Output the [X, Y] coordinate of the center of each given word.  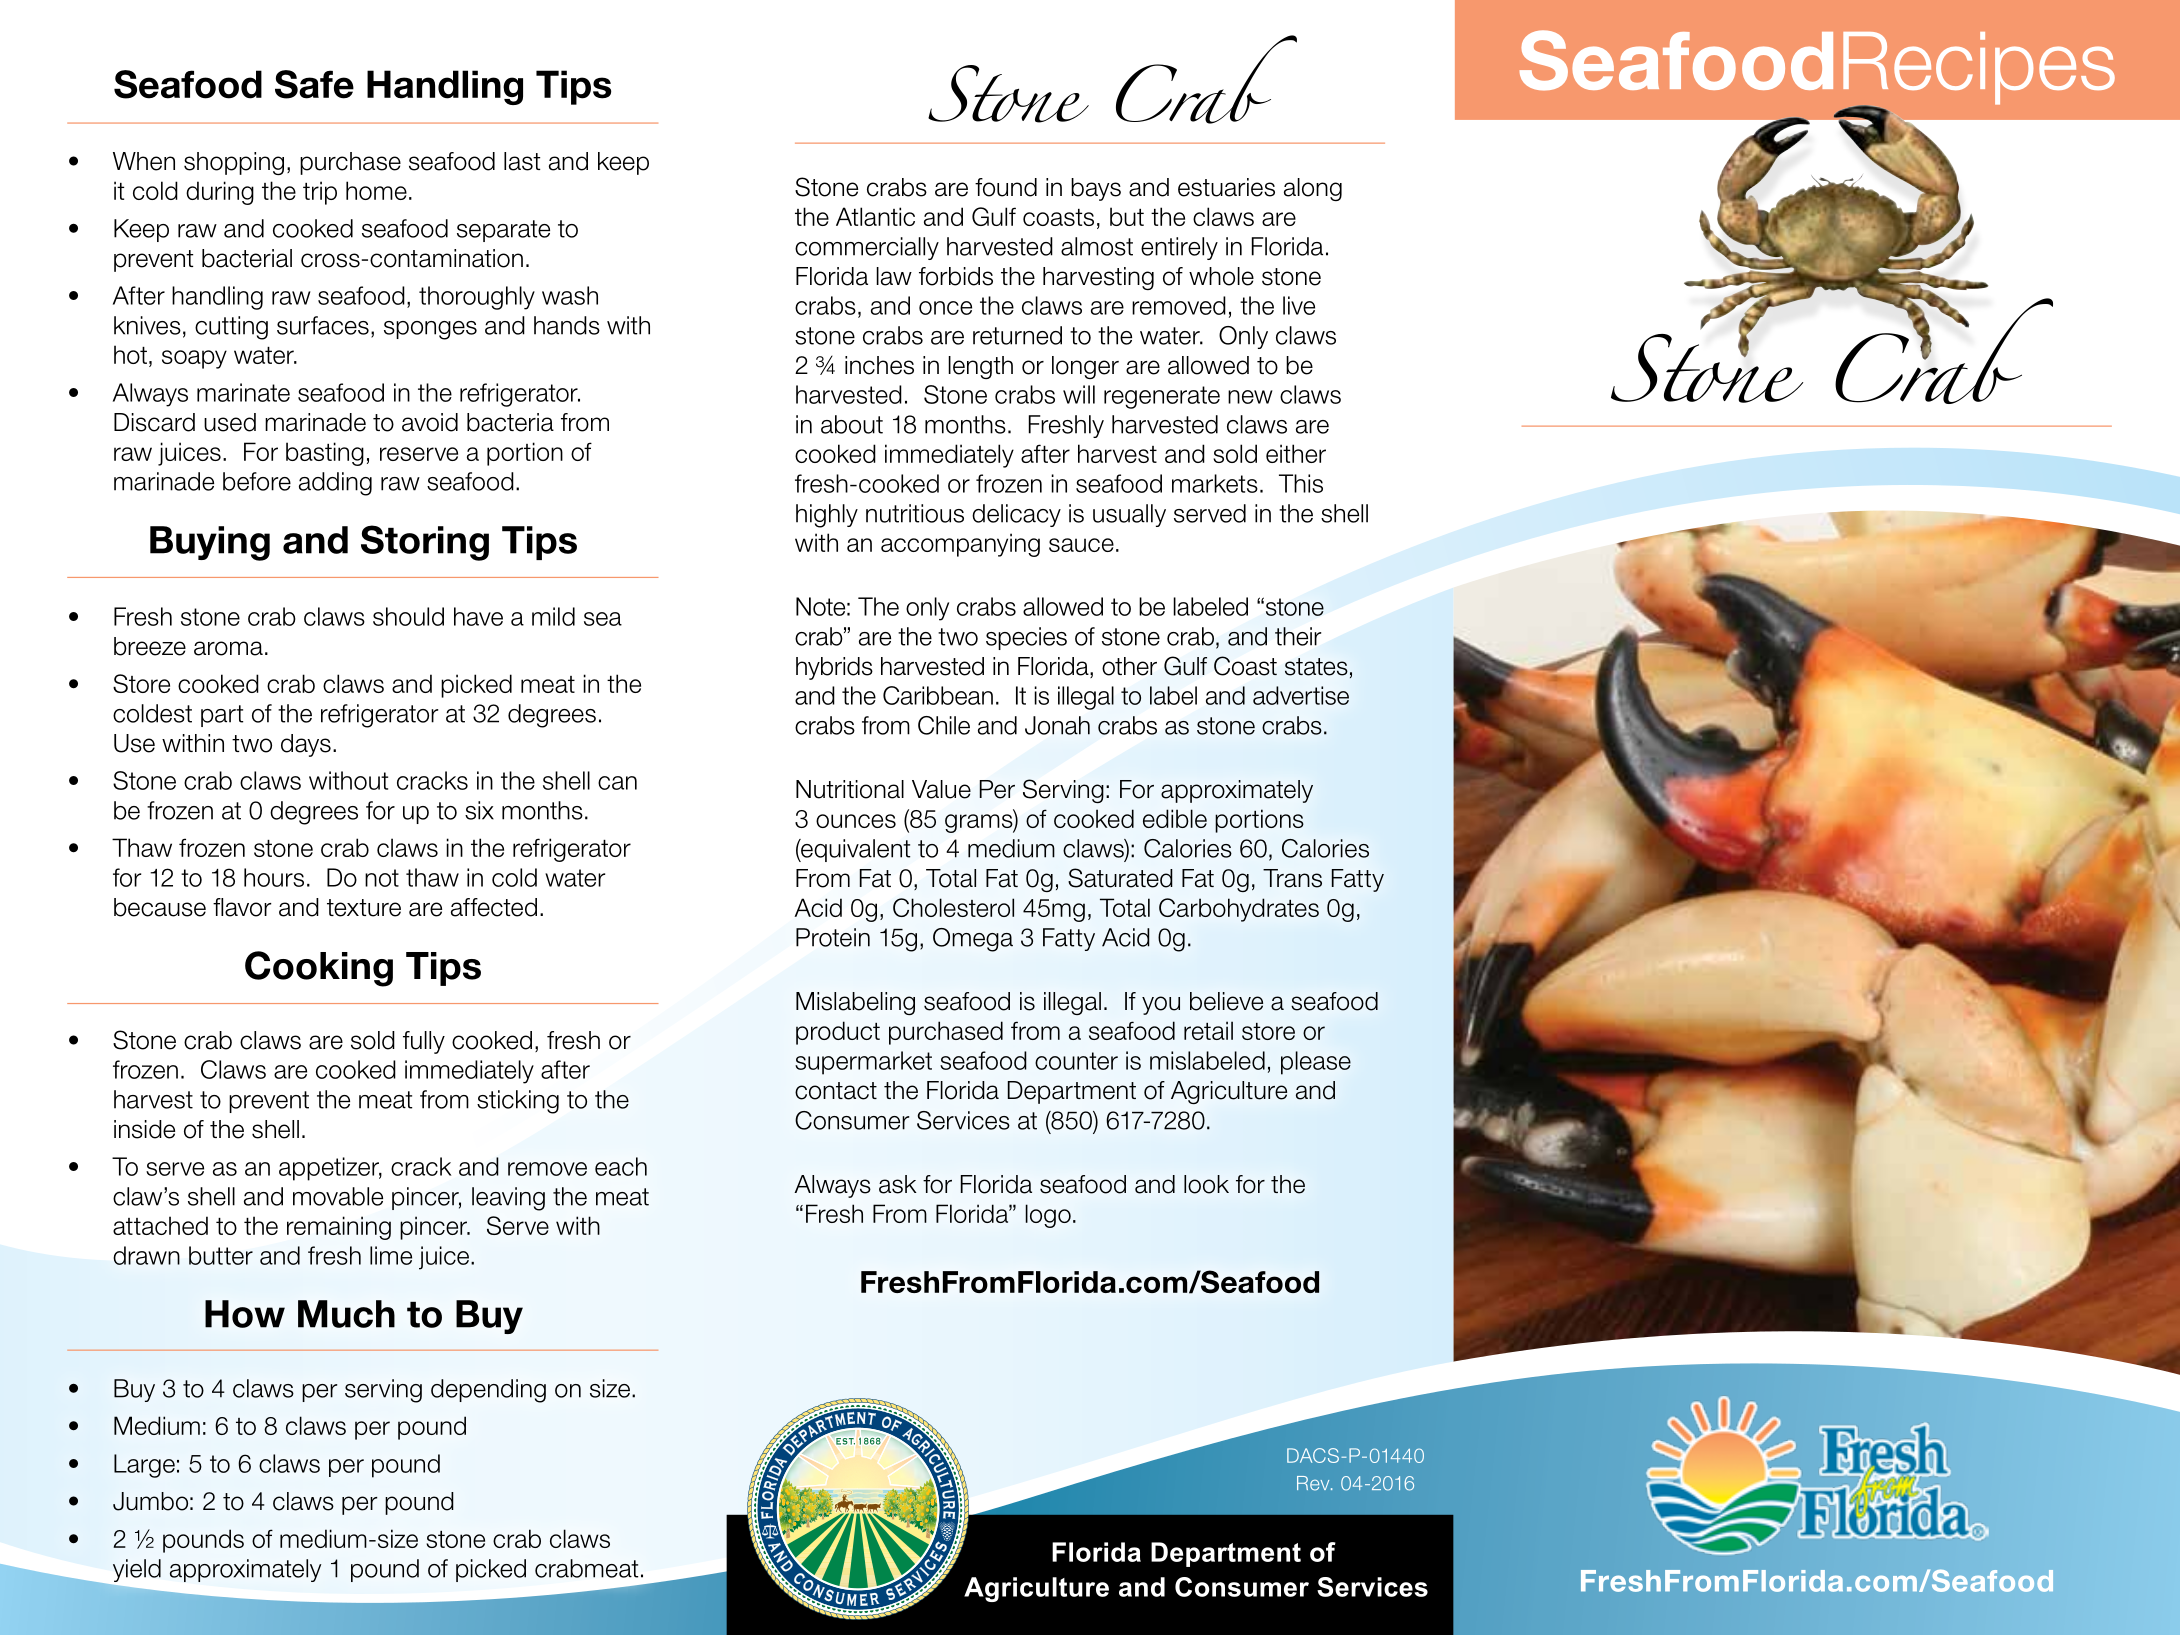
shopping [234, 163]
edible [1175, 818]
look [1206, 1184]
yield [137, 1570]
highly [827, 516]
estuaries [1226, 187]
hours [274, 877]
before [257, 481]
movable [338, 1196]
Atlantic [875, 216]
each [621, 1166]
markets [1215, 483]
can [617, 783]
